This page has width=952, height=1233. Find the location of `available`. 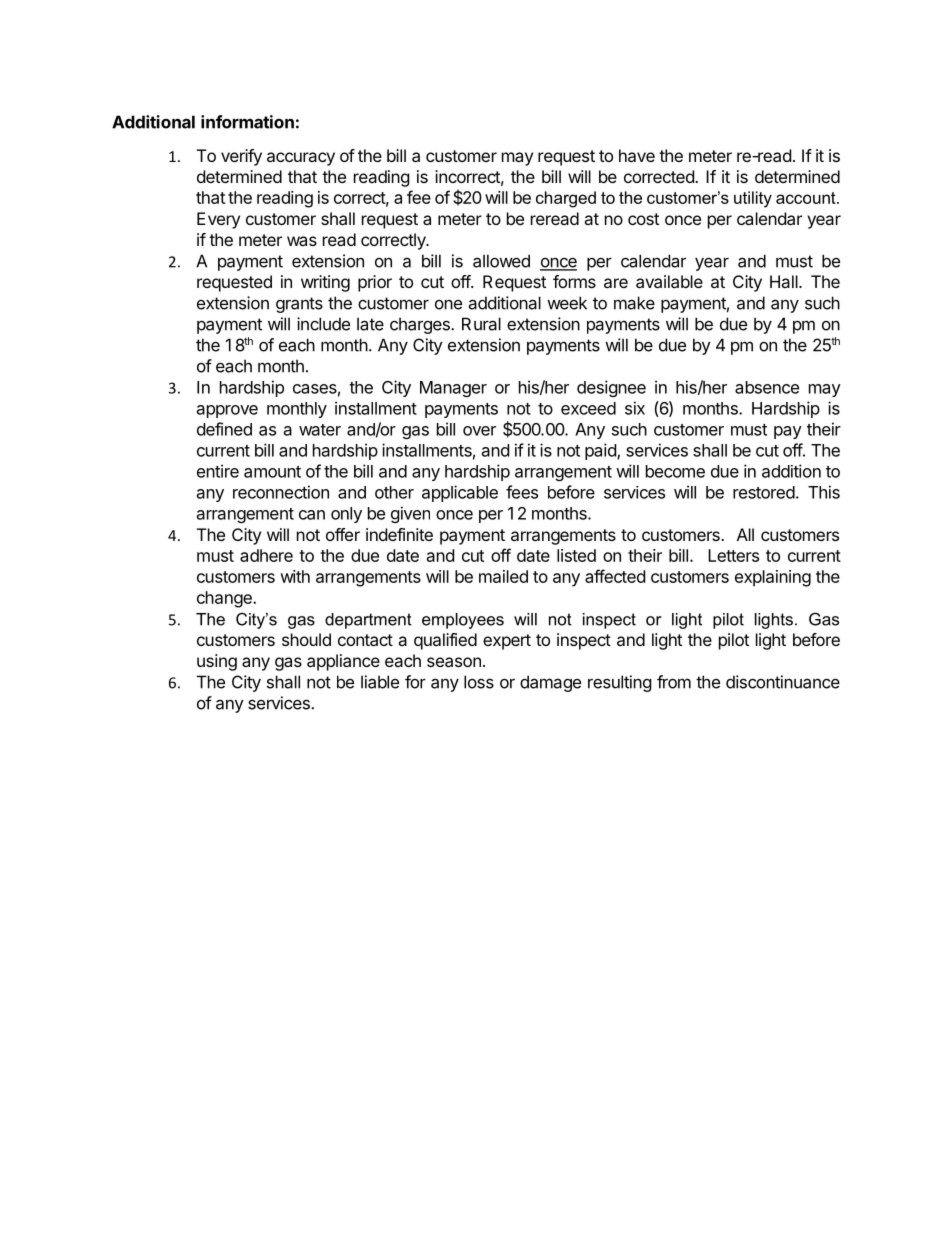

available is located at coordinates (669, 281).
